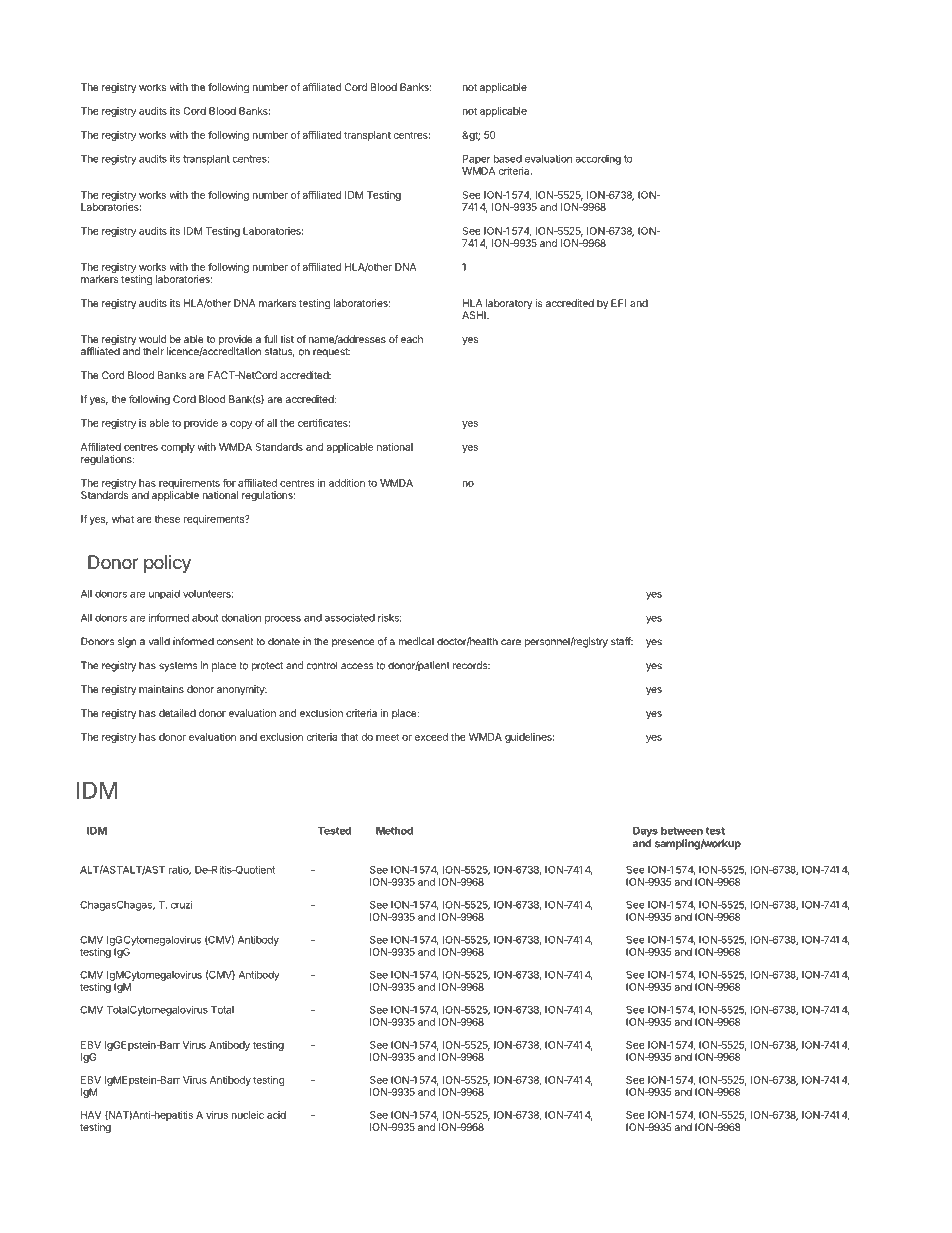 This image has height=1233, width=952. What do you see at coordinates (91, 1115) in the image?
I see `HAV` at bounding box center [91, 1115].
